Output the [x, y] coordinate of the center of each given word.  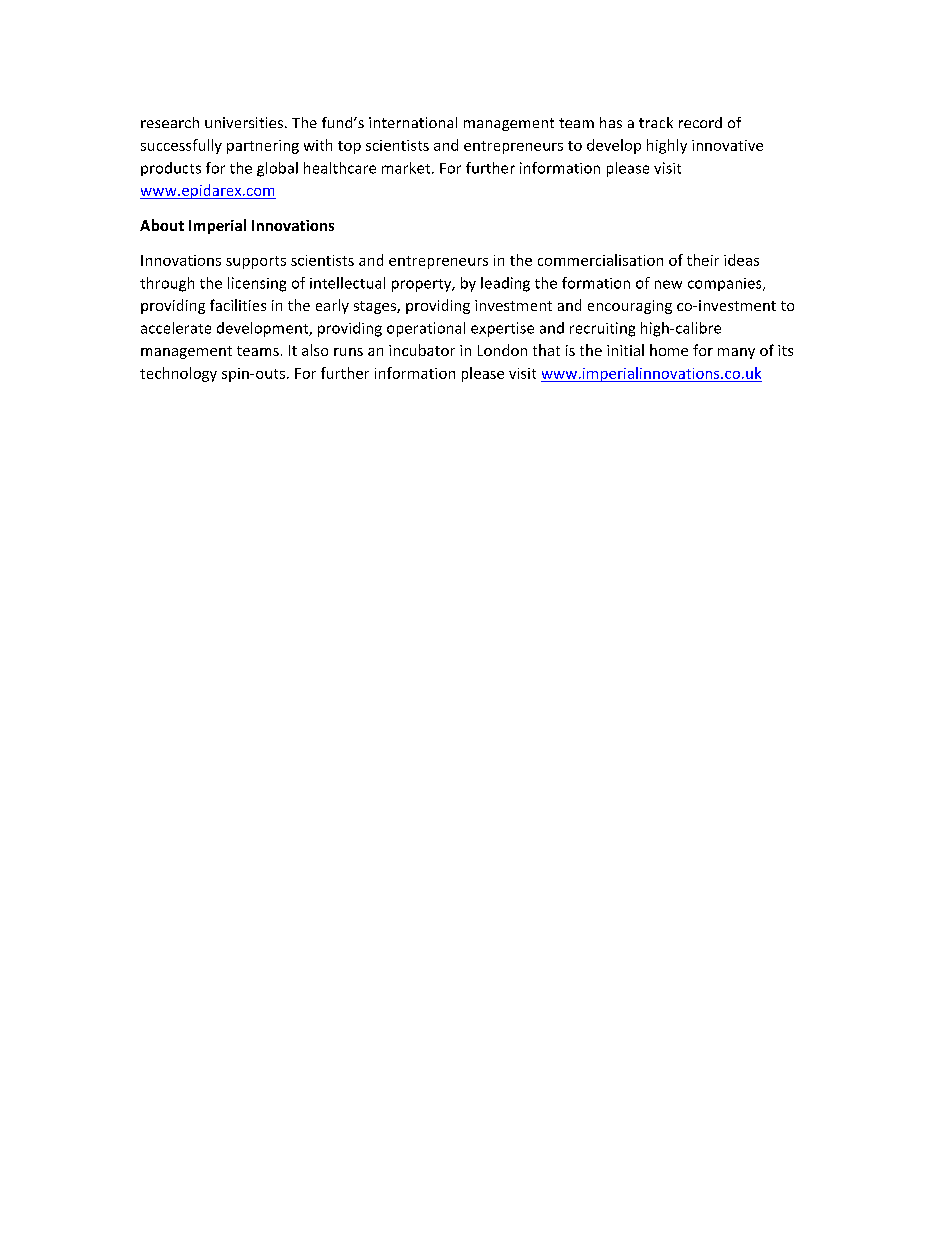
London [502, 350]
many [736, 353]
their [703, 260]
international [413, 122]
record [700, 122]
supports [256, 262]
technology [178, 374]
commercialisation [600, 260]
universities [244, 122]
